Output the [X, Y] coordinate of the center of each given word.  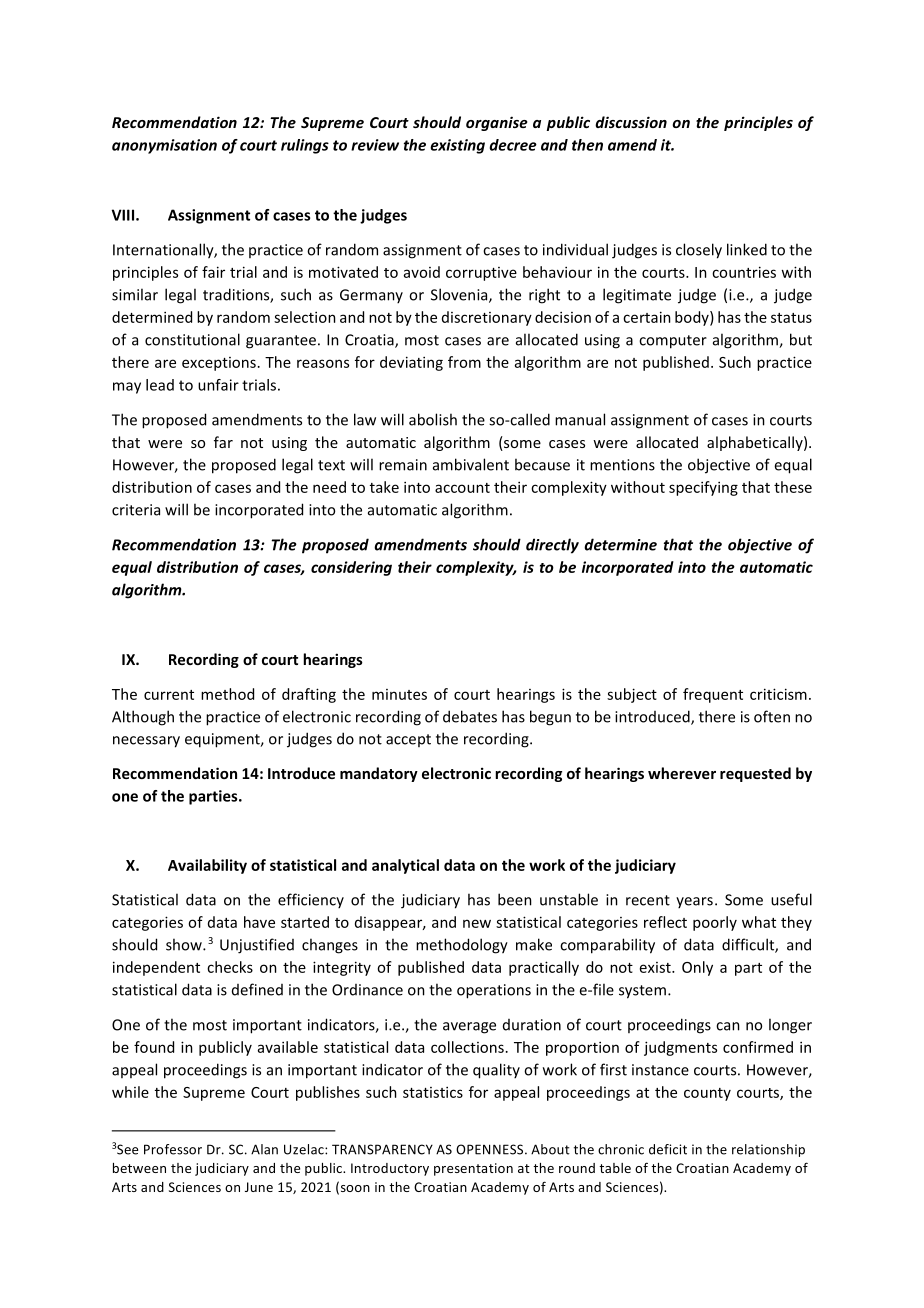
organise [496, 123]
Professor [173, 1149]
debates [470, 716]
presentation [473, 1169]
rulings [305, 146]
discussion [631, 122]
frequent [713, 695]
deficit [668, 1149]
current [169, 695]
